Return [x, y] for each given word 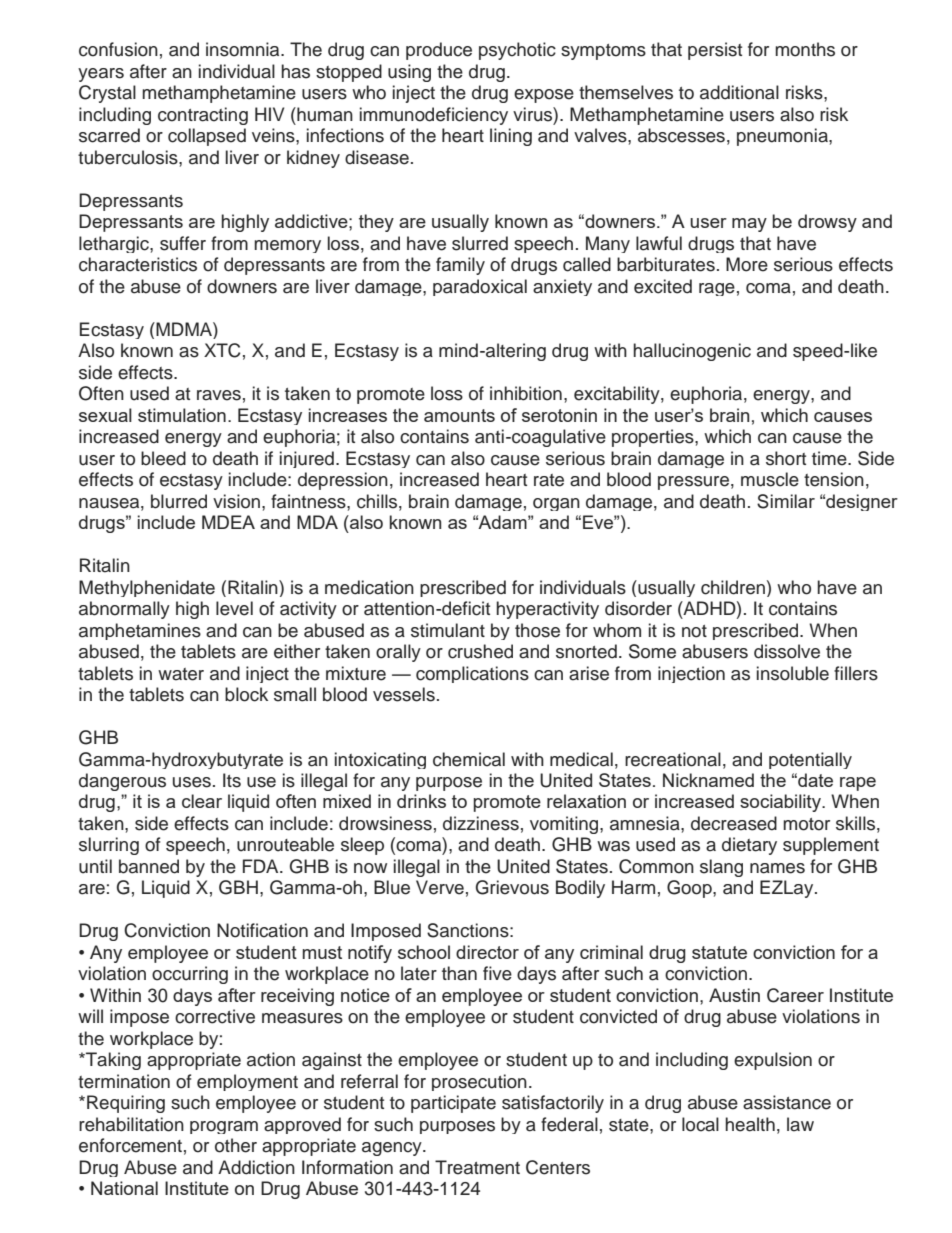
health [750, 1124]
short [786, 458]
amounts [459, 415]
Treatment [477, 1167]
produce [439, 51]
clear [202, 801]
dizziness [481, 823]
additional [739, 92]
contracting [203, 116]
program [224, 1127]
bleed [163, 458]
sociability [781, 803]
